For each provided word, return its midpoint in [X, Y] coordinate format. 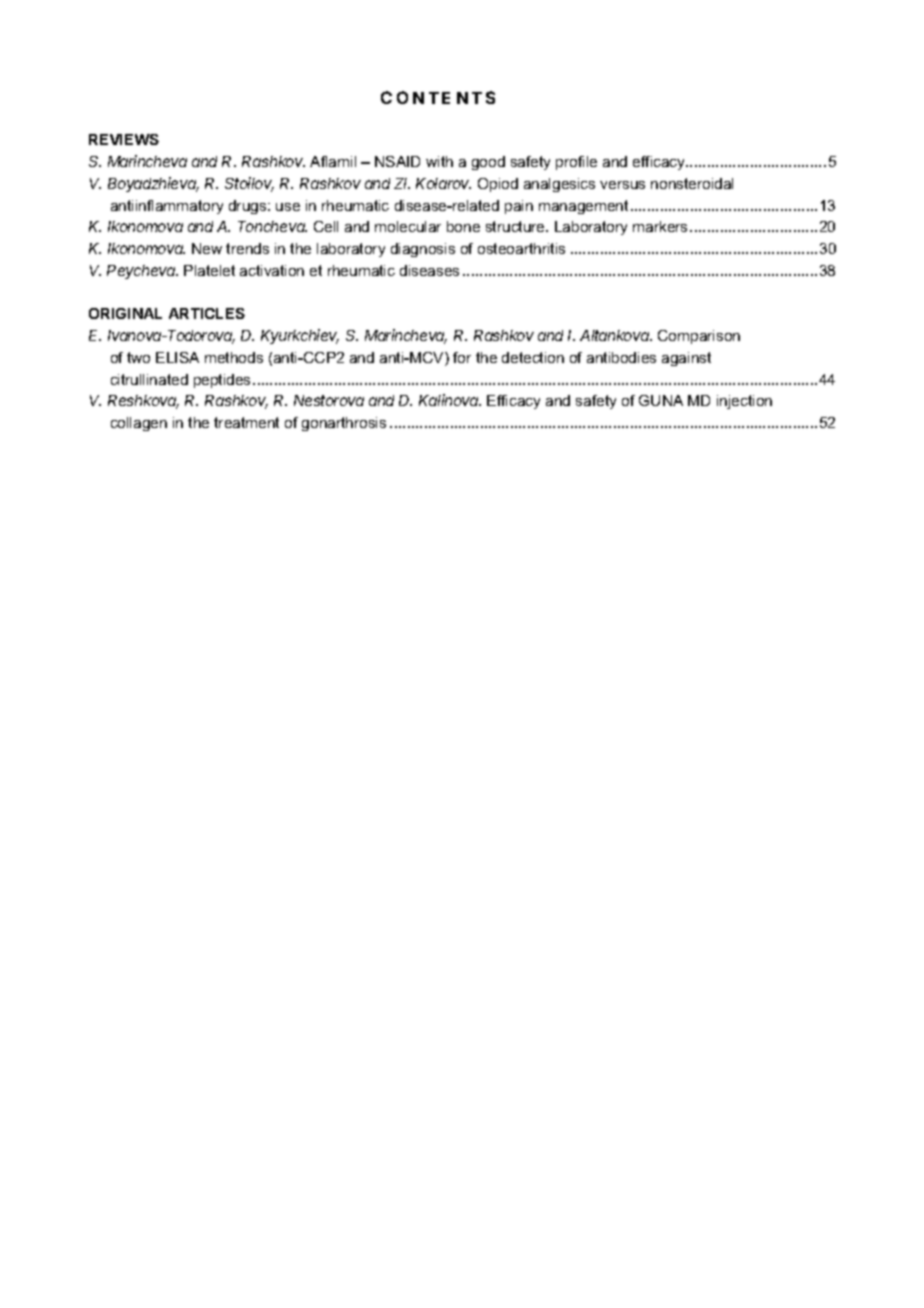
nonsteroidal [692, 183]
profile [576, 163]
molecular [408, 226]
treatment [246, 422]
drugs [249, 207]
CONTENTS [438, 97]
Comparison [699, 337]
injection [744, 402]
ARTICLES [207, 313]
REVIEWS [124, 139]
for [462, 357]
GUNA [661, 400]
